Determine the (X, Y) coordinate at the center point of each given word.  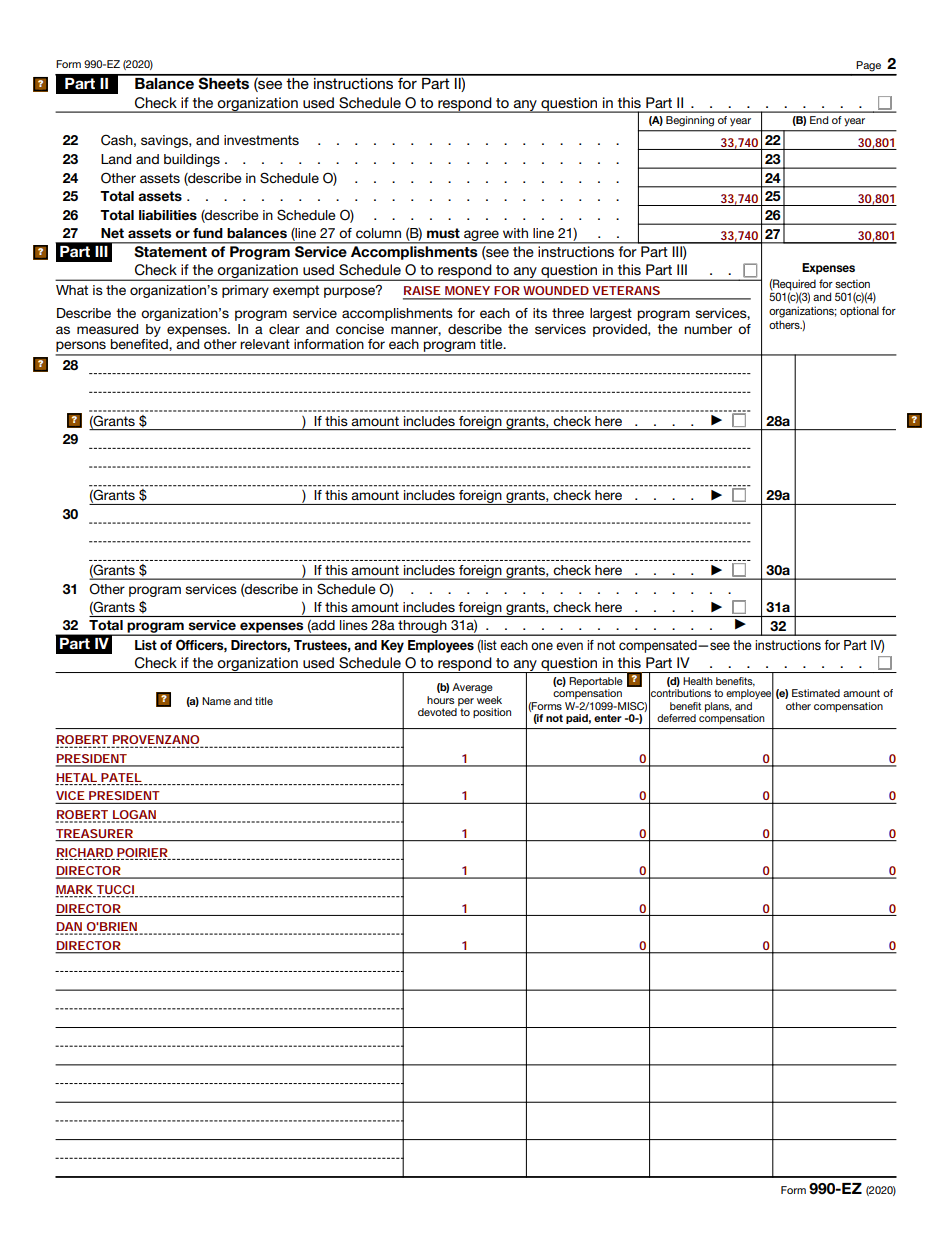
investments (261, 140)
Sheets (224, 82)
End (819, 120)
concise (360, 329)
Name (216, 701)
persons (81, 348)
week (489, 698)
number (708, 329)
